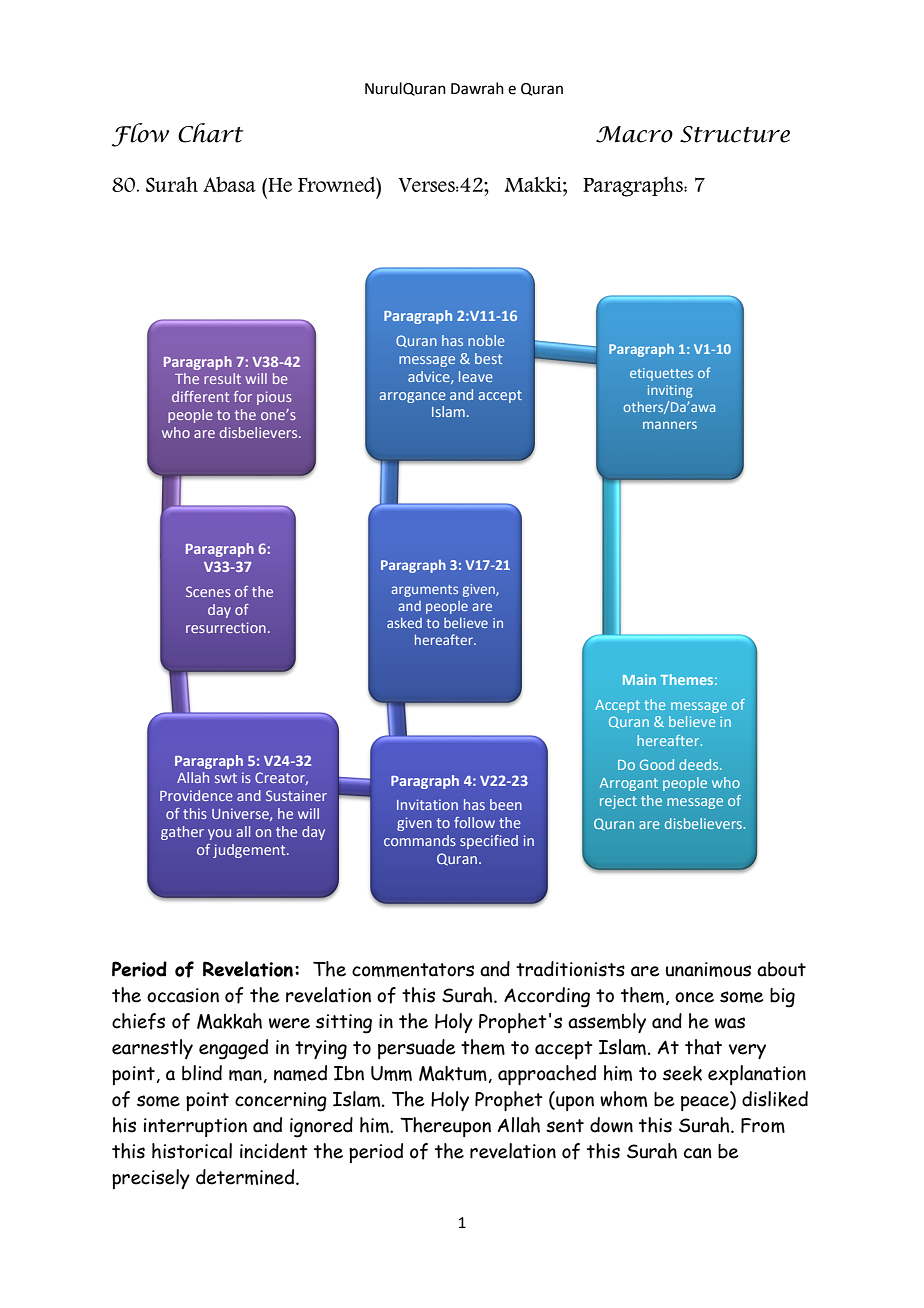 Image resolution: width=924 pixels, height=1308 pixels. I want to click on Structure, so click(735, 134).
